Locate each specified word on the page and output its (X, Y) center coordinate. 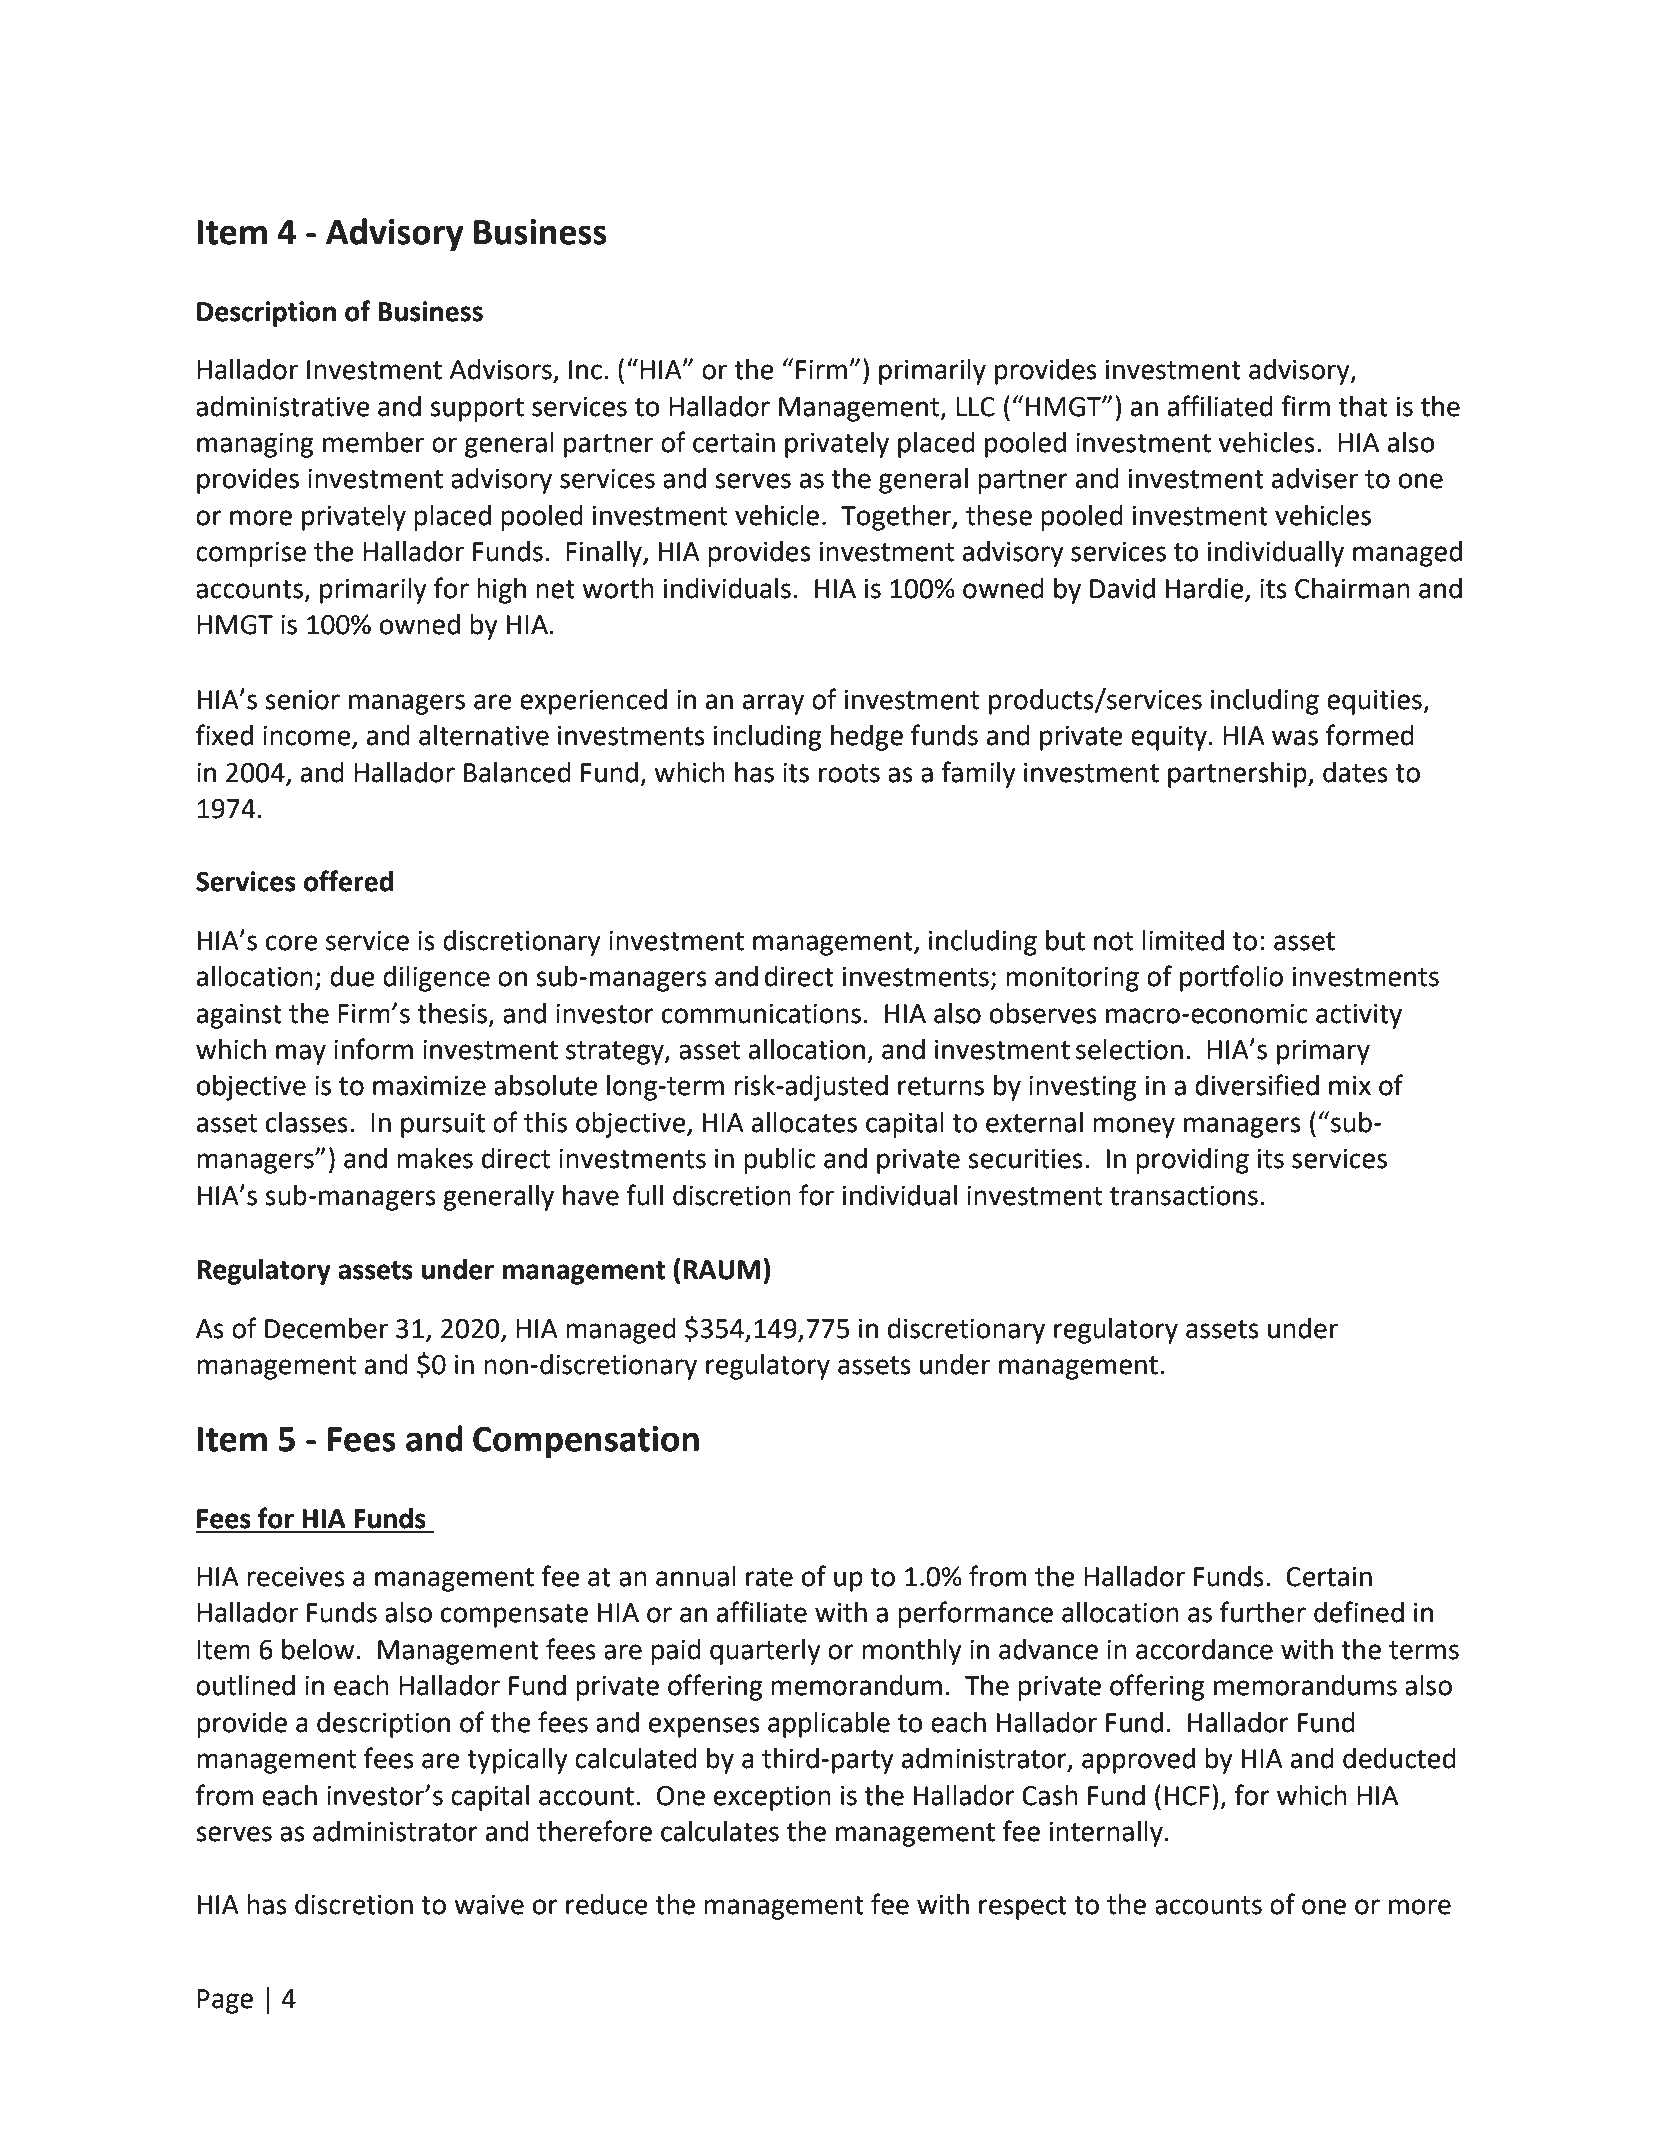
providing (1192, 1161)
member (373, 442)
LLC (975, 407)
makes (435, 1158)
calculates (720, 1831)
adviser (1315, 478)
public (779, 1161)
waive (489, 1905)
